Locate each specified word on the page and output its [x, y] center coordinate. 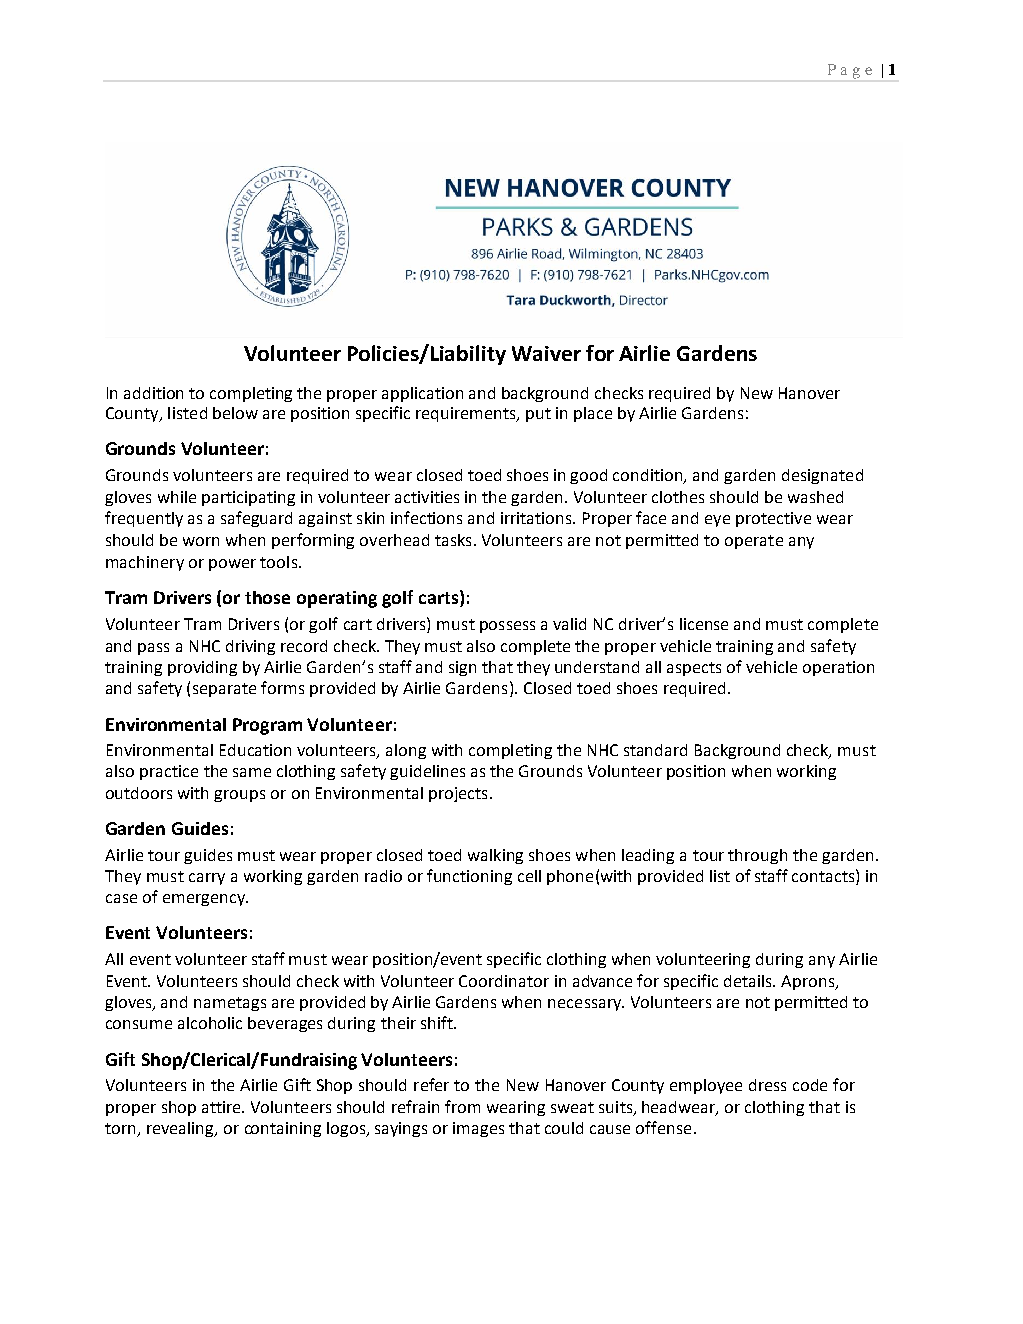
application [422, 394]
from [462, 1106]
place [593, 414]
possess [507, 627]
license [704, 624]
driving [250, 647]
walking [495, 856]
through [757, 856]
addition [153, 393]
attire [222, 1107]
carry [207, 879]
